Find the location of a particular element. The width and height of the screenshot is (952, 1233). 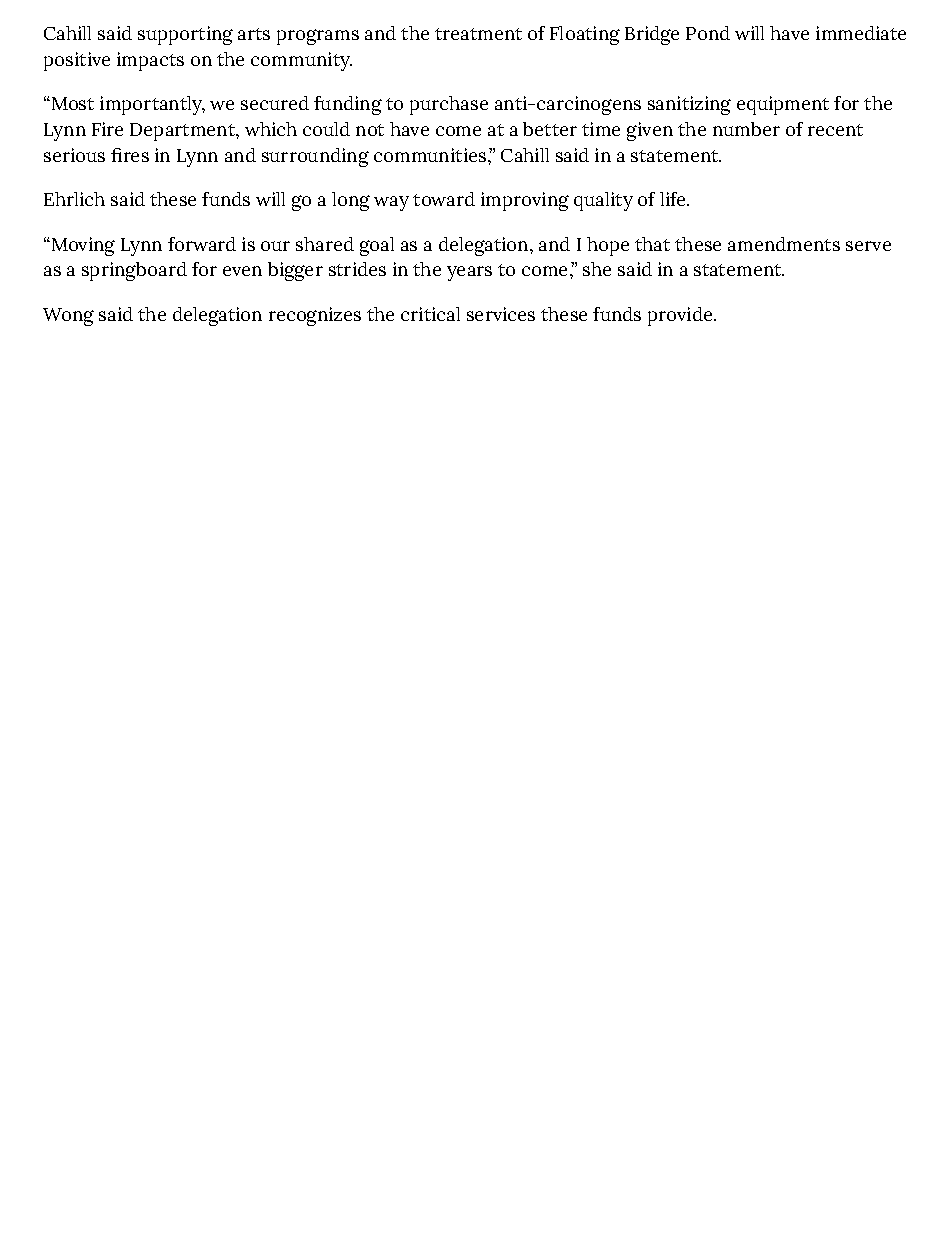

improving is located at coordinates (525, 201).
